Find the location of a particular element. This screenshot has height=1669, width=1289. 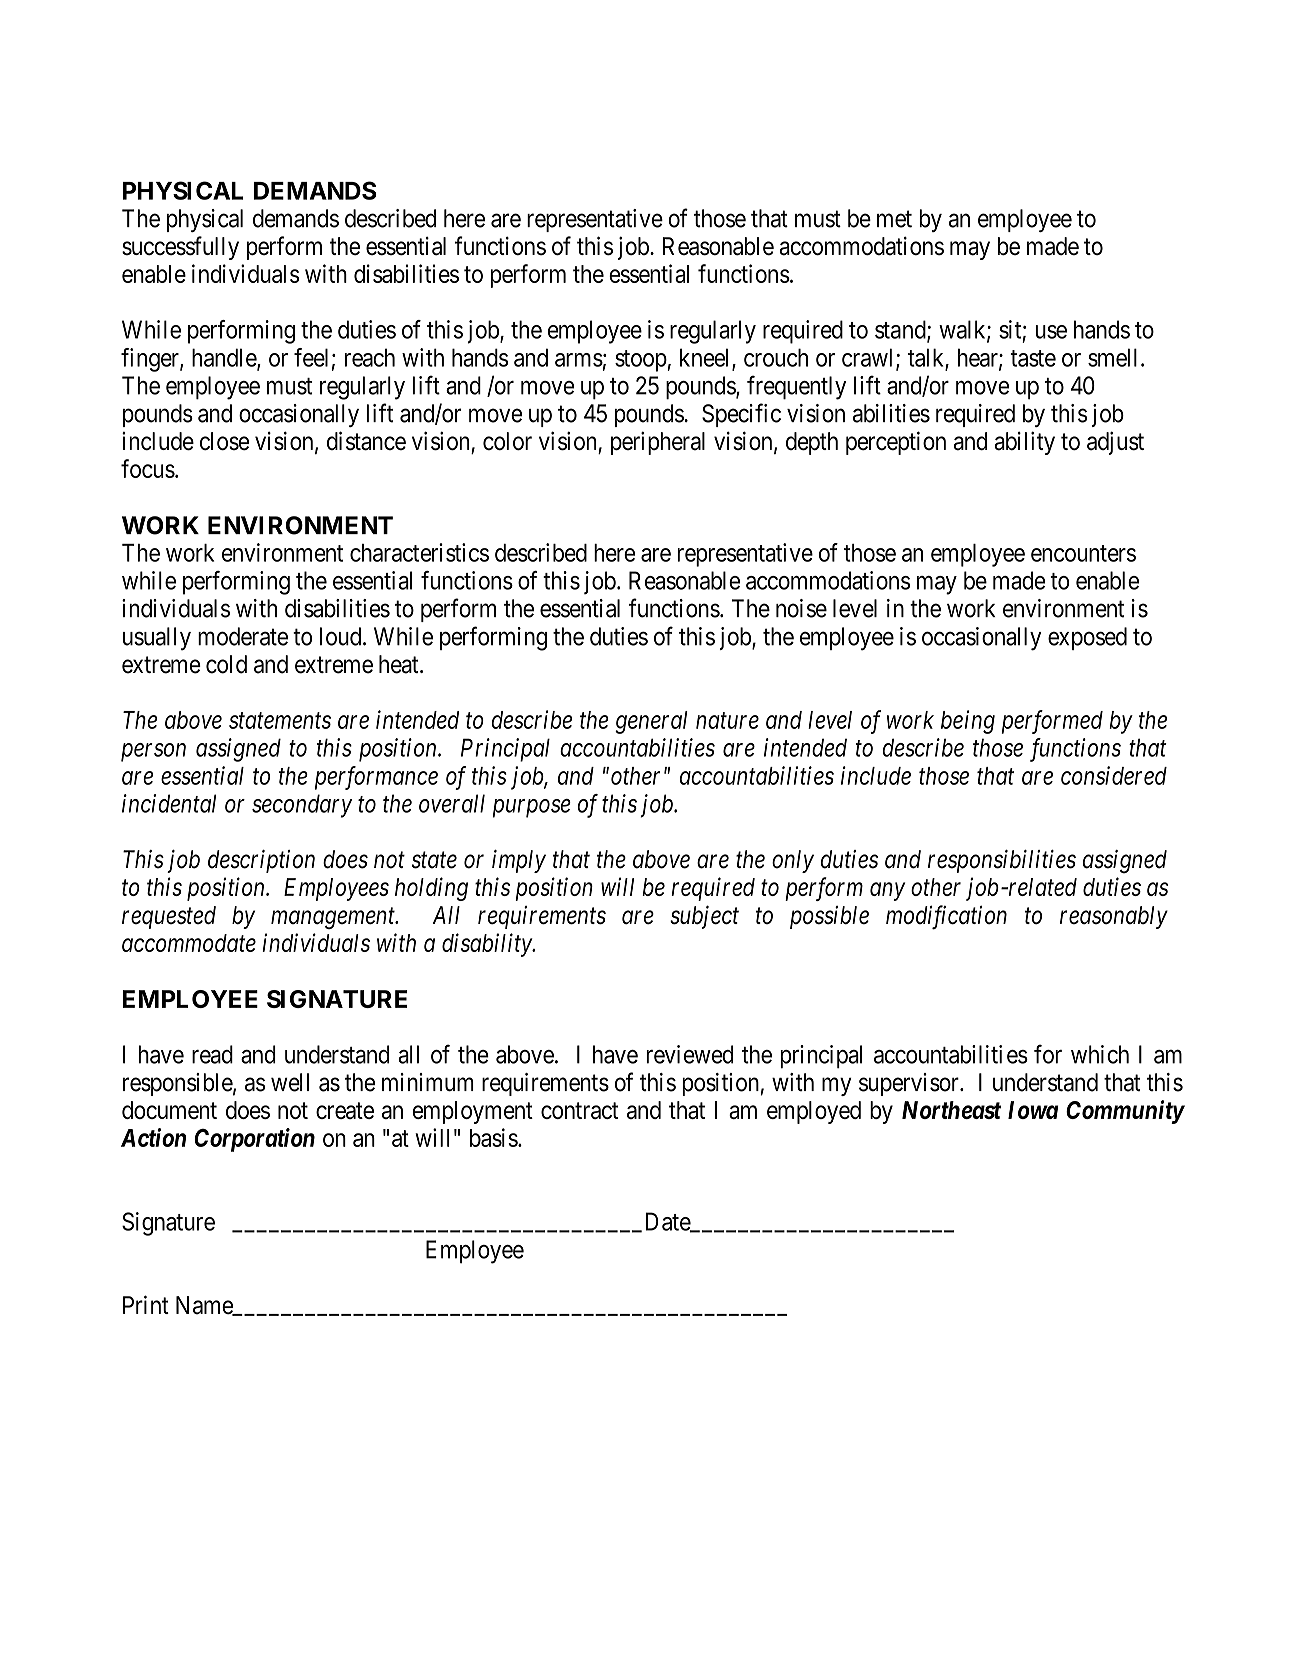

exposed is located at coordinates (1087, 638).
